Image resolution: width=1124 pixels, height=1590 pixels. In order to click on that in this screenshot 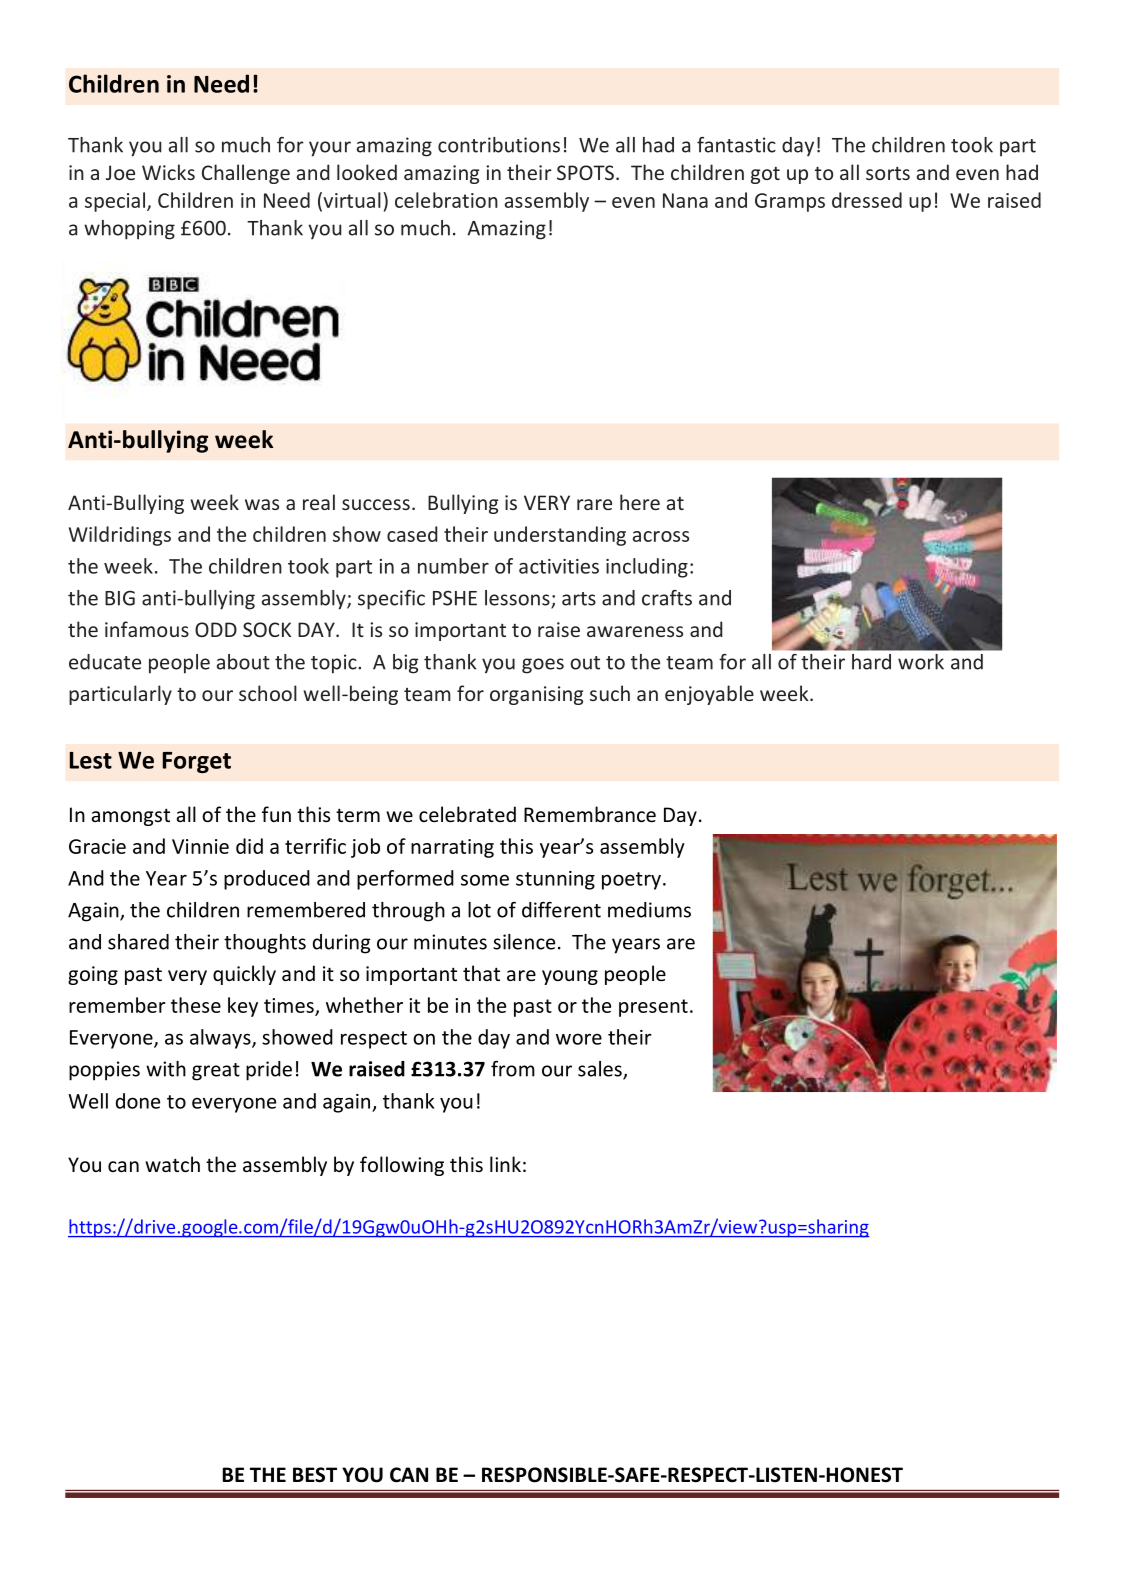, I will do `click(481, 973)`.
